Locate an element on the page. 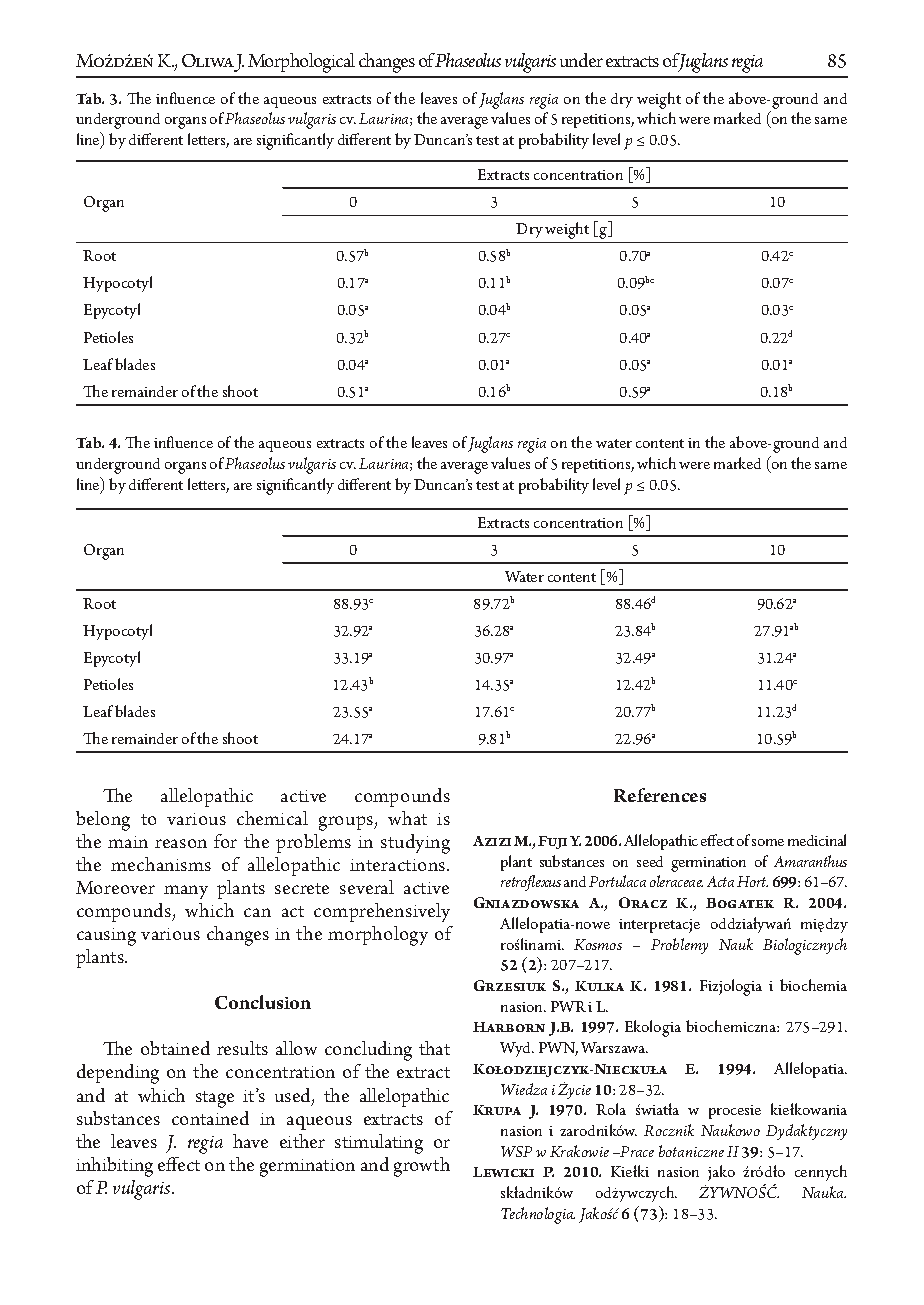  what is located at coordinates (407, 818).
